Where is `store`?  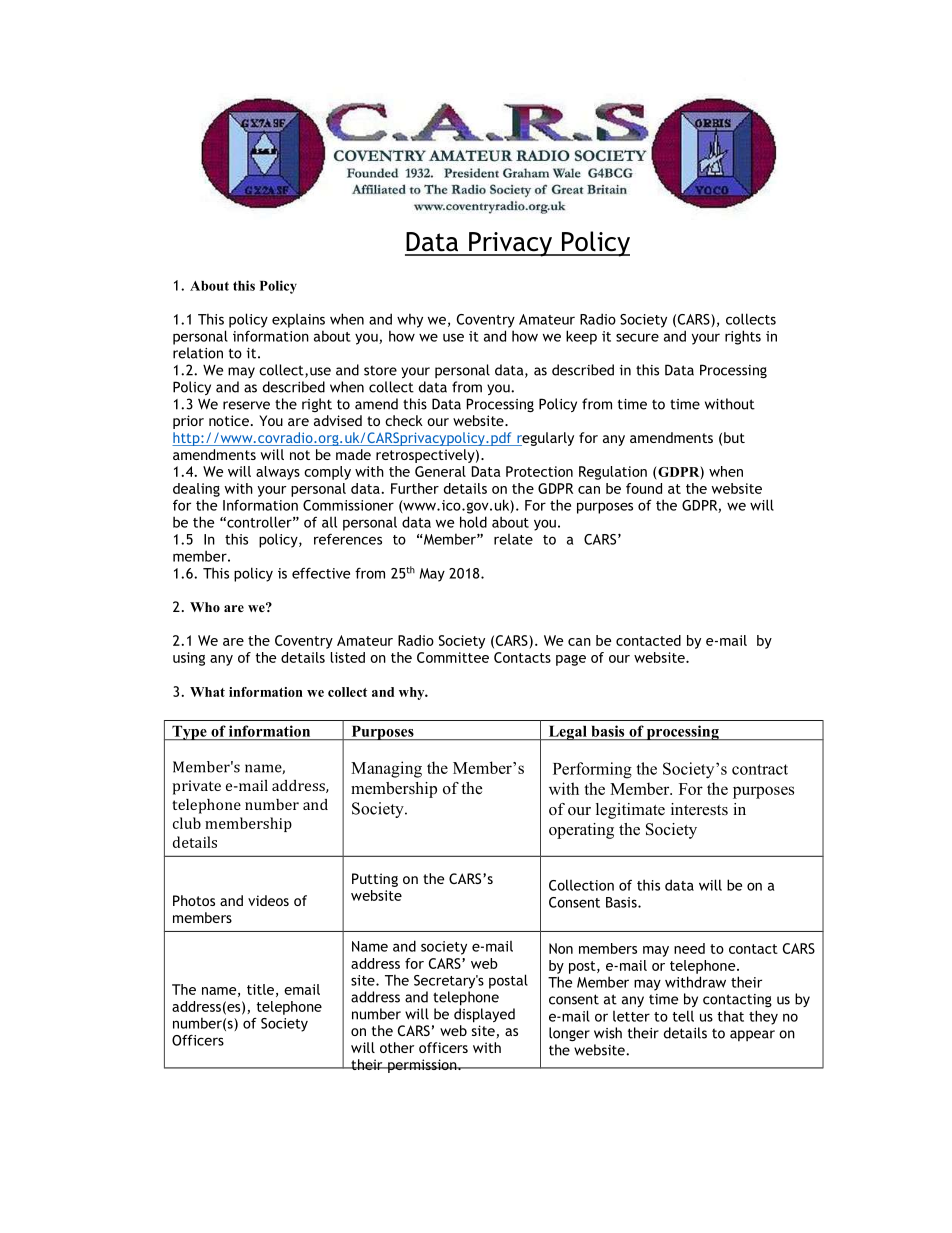 store is located at coordinates (380, 370).
